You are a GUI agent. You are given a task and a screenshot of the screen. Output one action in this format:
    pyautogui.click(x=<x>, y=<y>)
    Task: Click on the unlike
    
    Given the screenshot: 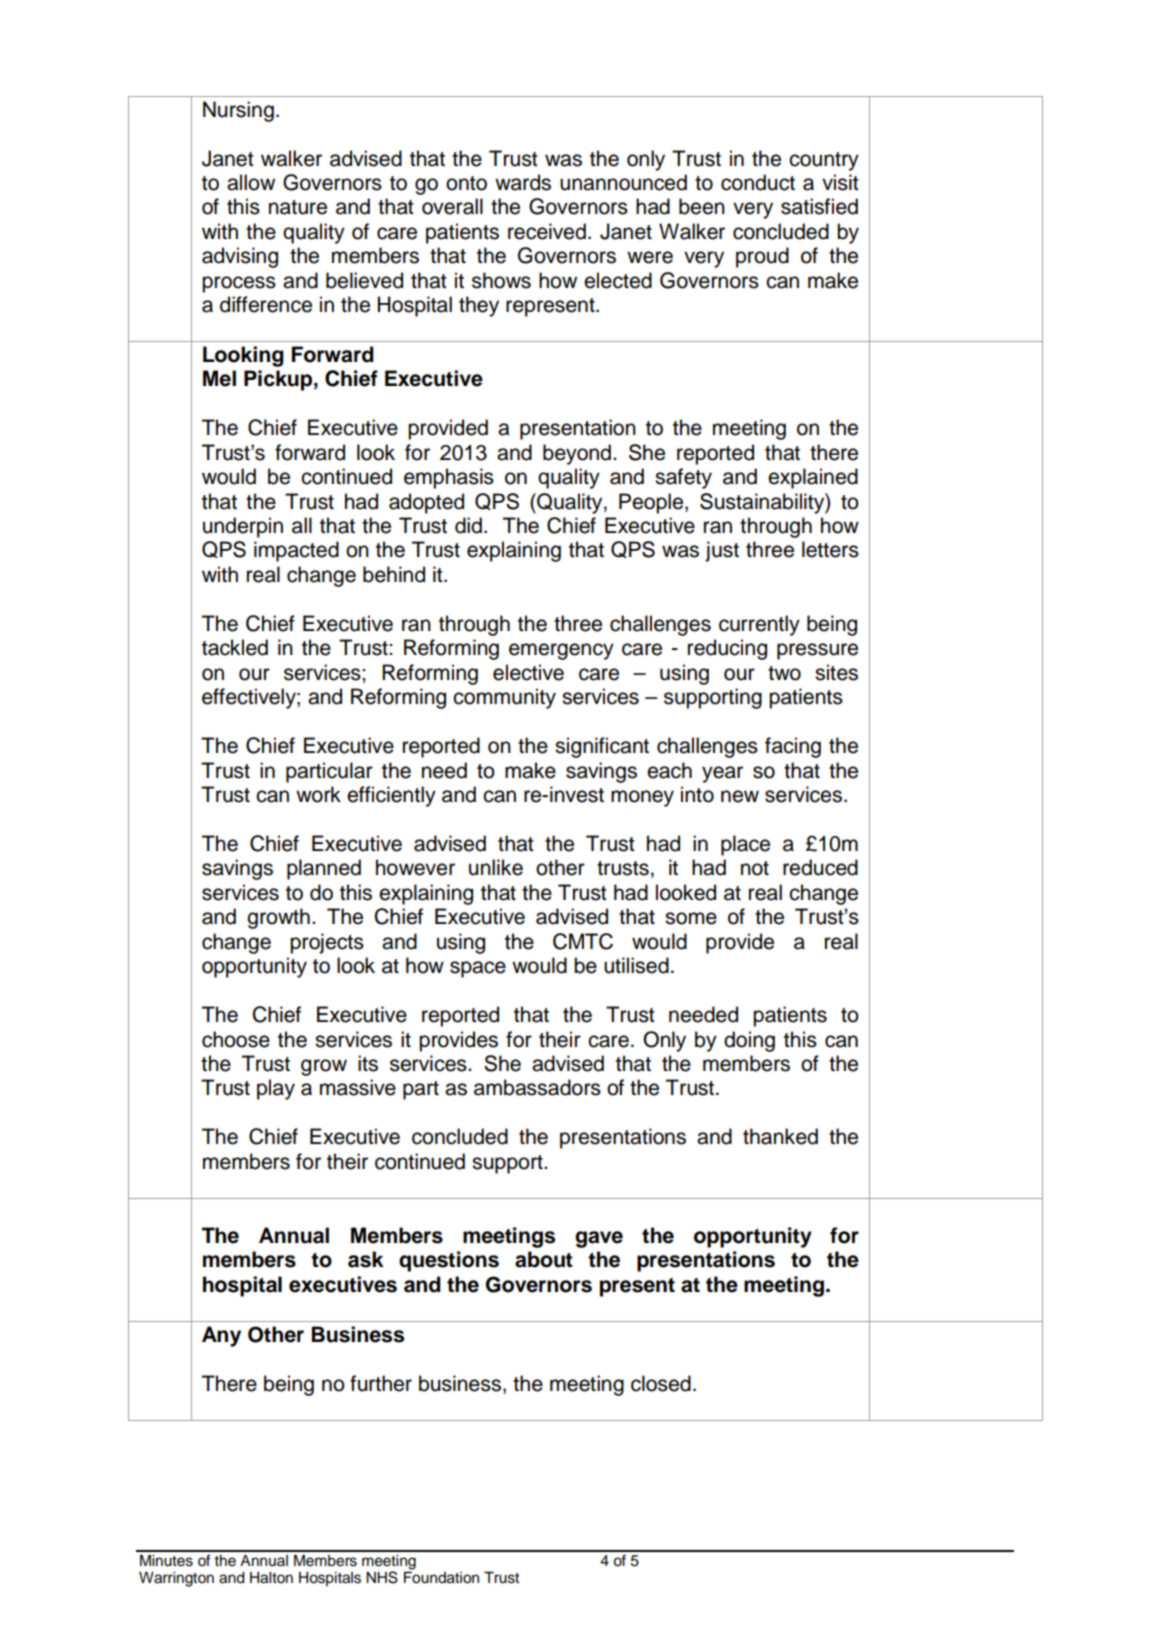 What is the action you would take?
    pyautogui.click(x=496, y=867)
